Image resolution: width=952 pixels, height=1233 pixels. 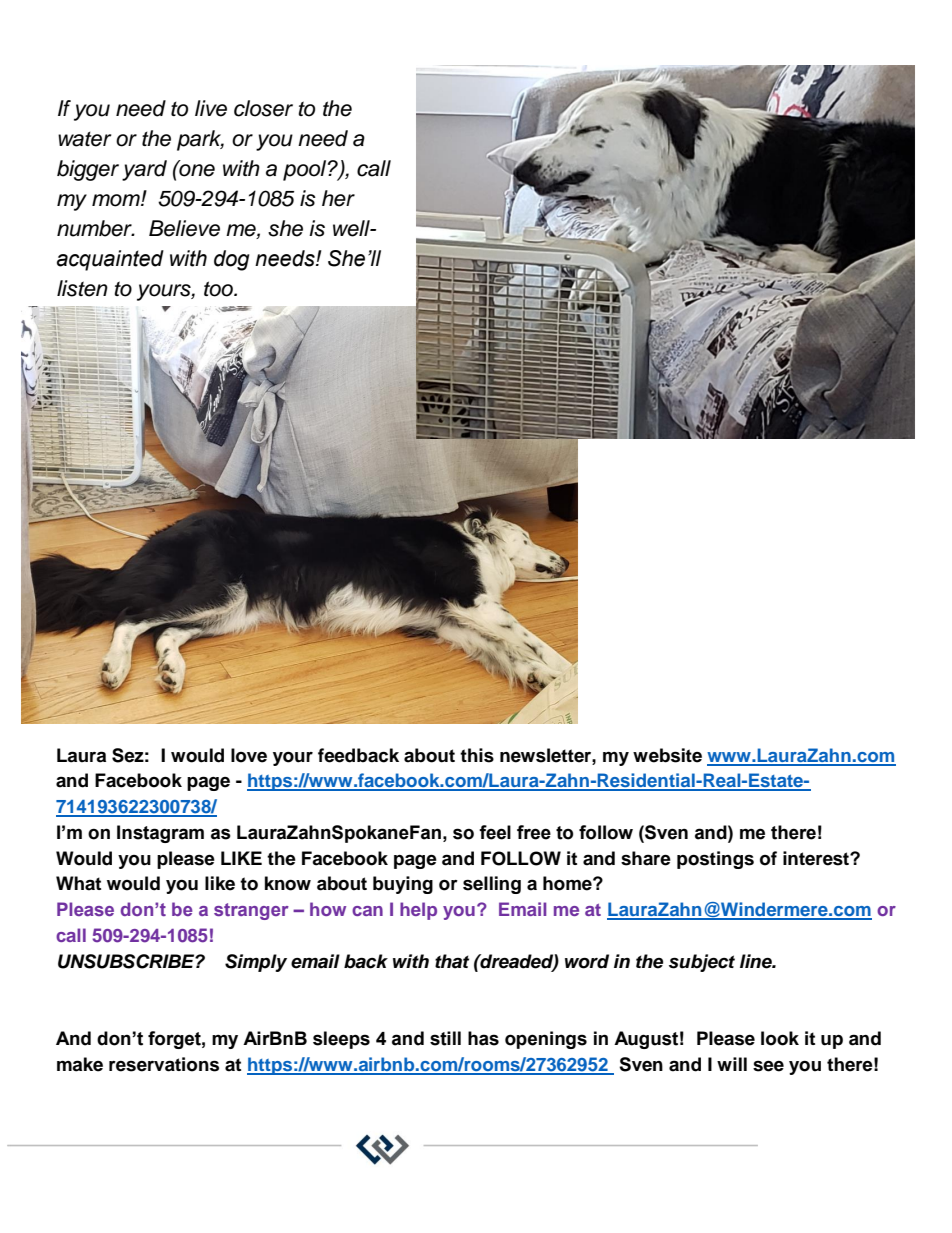 What do you see at coordinates (232, 260) in the image?
I see `dog` at bounding box center [232, 260].
